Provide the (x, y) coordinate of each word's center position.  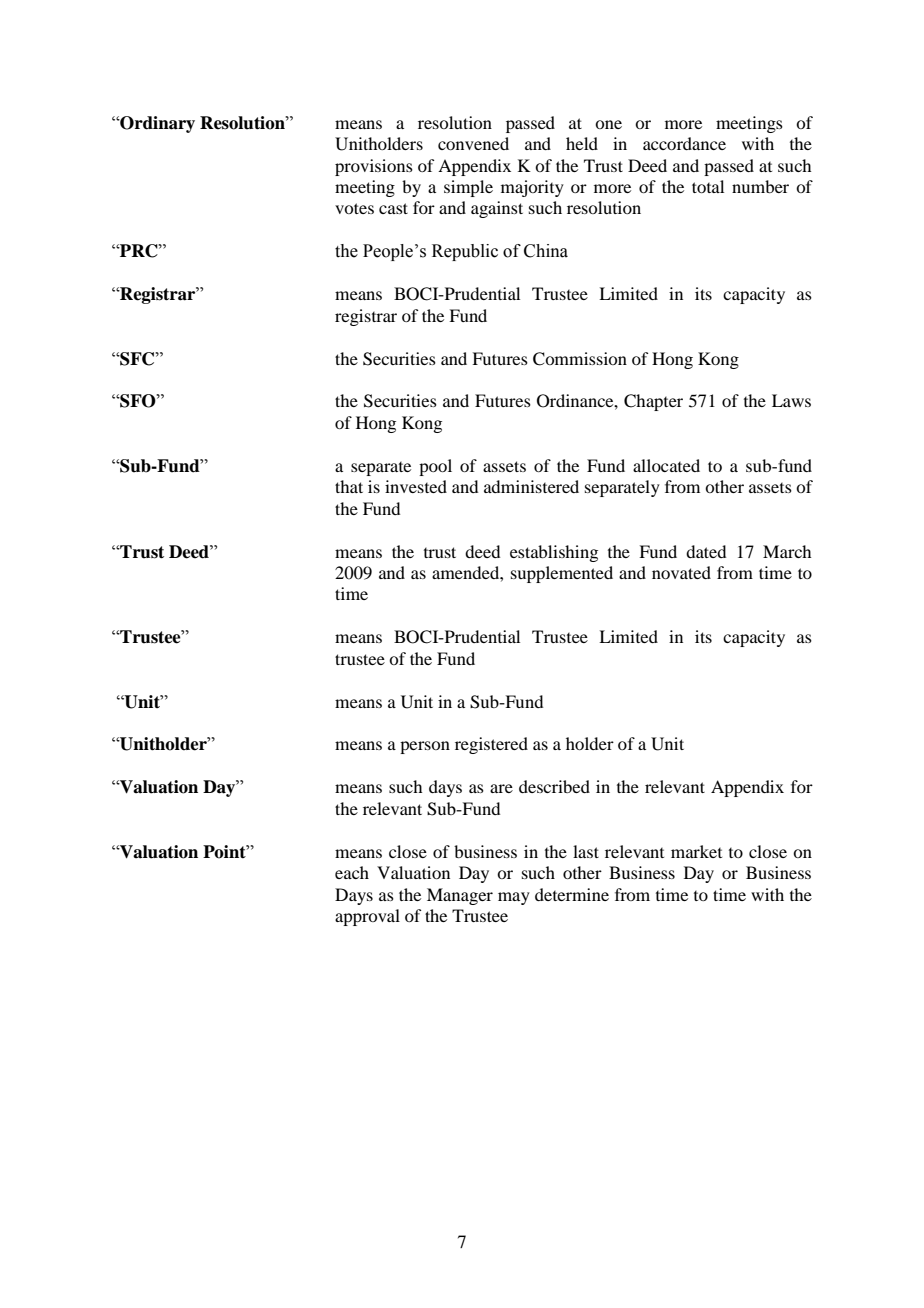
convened (473, 143)
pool (435, 467)
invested (416, 486)
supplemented (562, 574)
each (352, 872)
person (425, 747)
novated (681, 572)
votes (354, 208)
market (696, 851)
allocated (666, 465)
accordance (684, 143)
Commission (580, 359)
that (349, 486)
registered (491, 745)
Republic (465, 252)
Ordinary (156, 124)
